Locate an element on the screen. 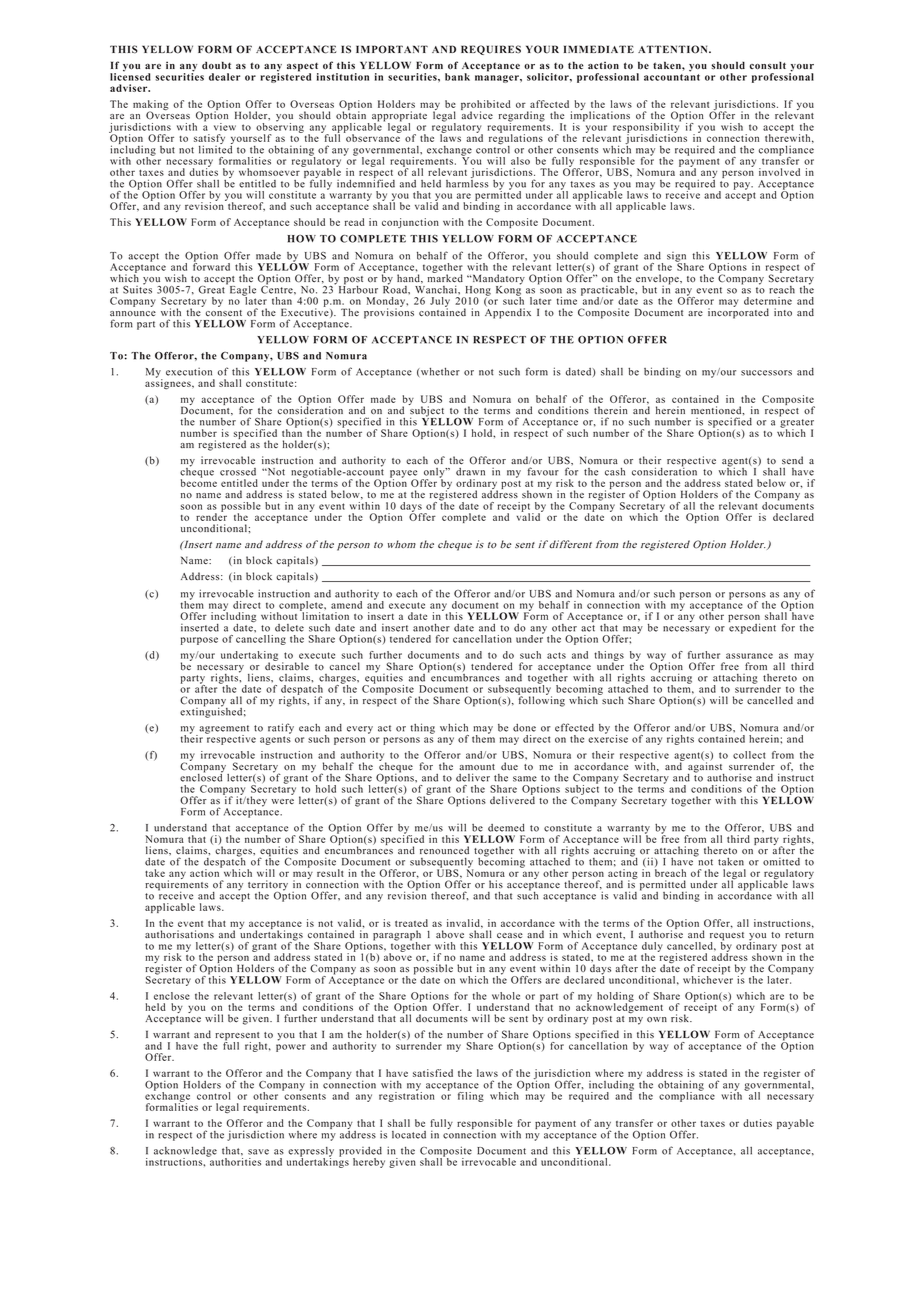 This screenshot has height=1308, width=924. dealer is located at coordinates (224, 77).
